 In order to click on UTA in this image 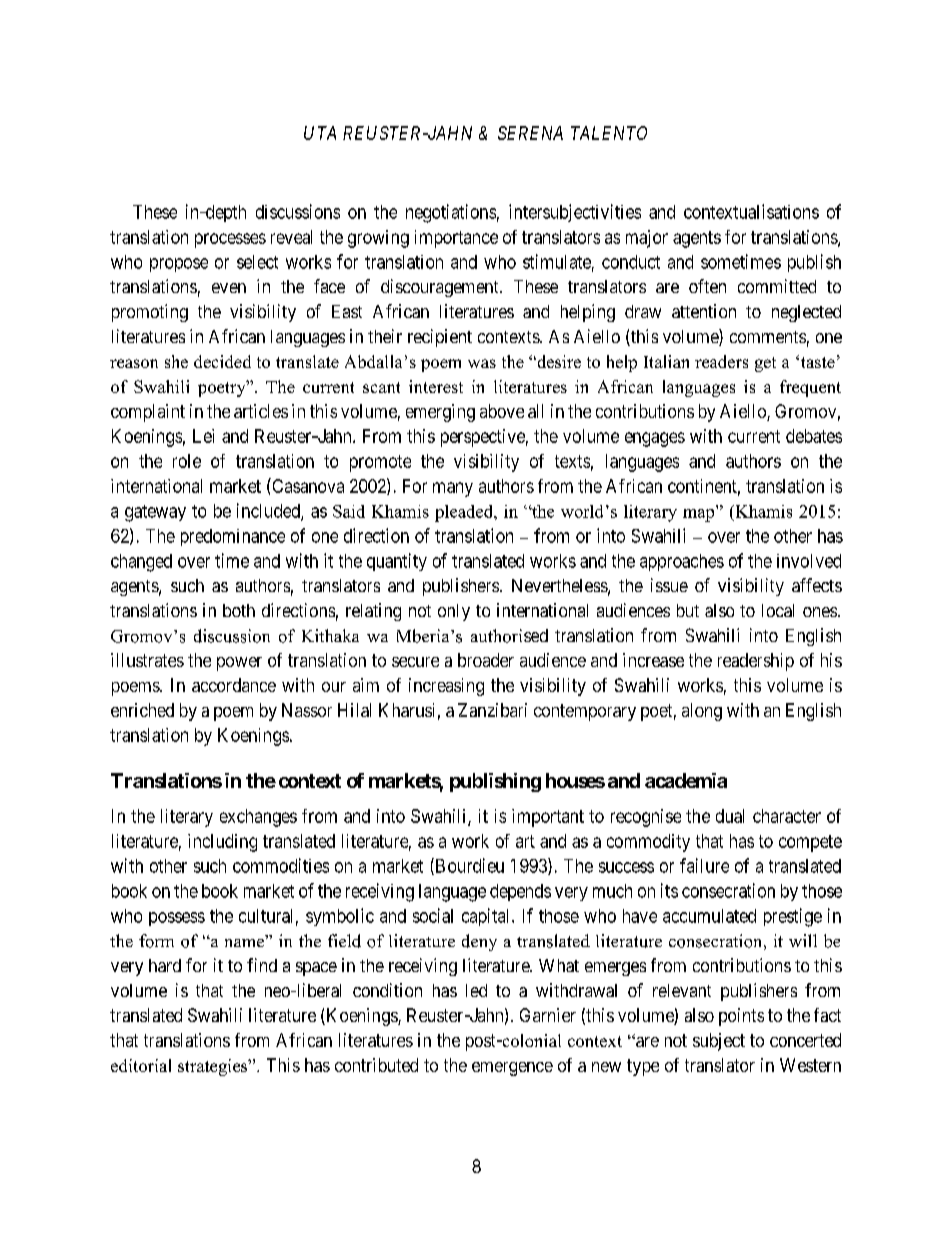, I will do `click(320, 133)`.
